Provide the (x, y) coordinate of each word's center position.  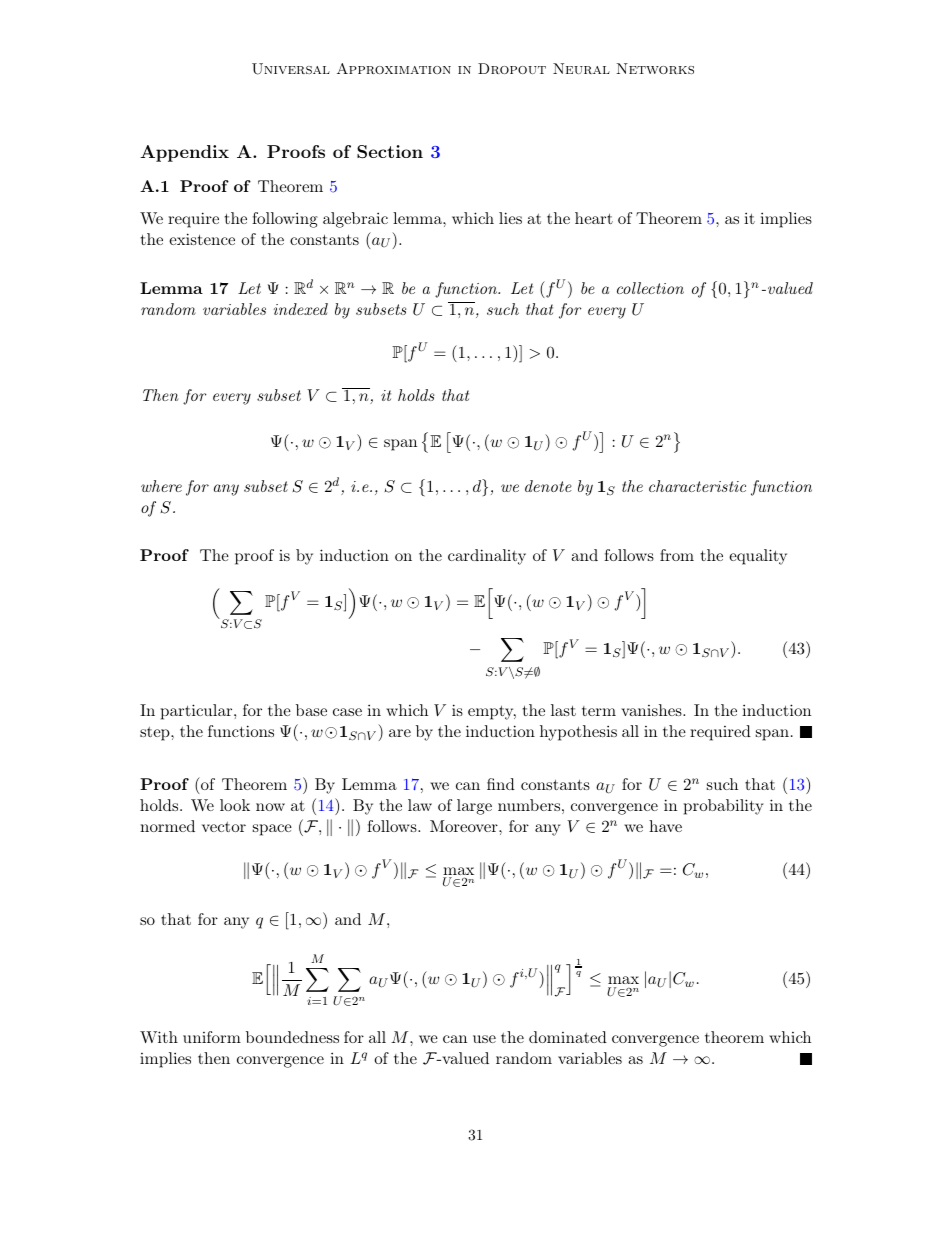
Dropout (512, 68)
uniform (212, 1037)
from (677, 555)
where (161, 486)
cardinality (487, 557)
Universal (291, 69)
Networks (655, 68)
